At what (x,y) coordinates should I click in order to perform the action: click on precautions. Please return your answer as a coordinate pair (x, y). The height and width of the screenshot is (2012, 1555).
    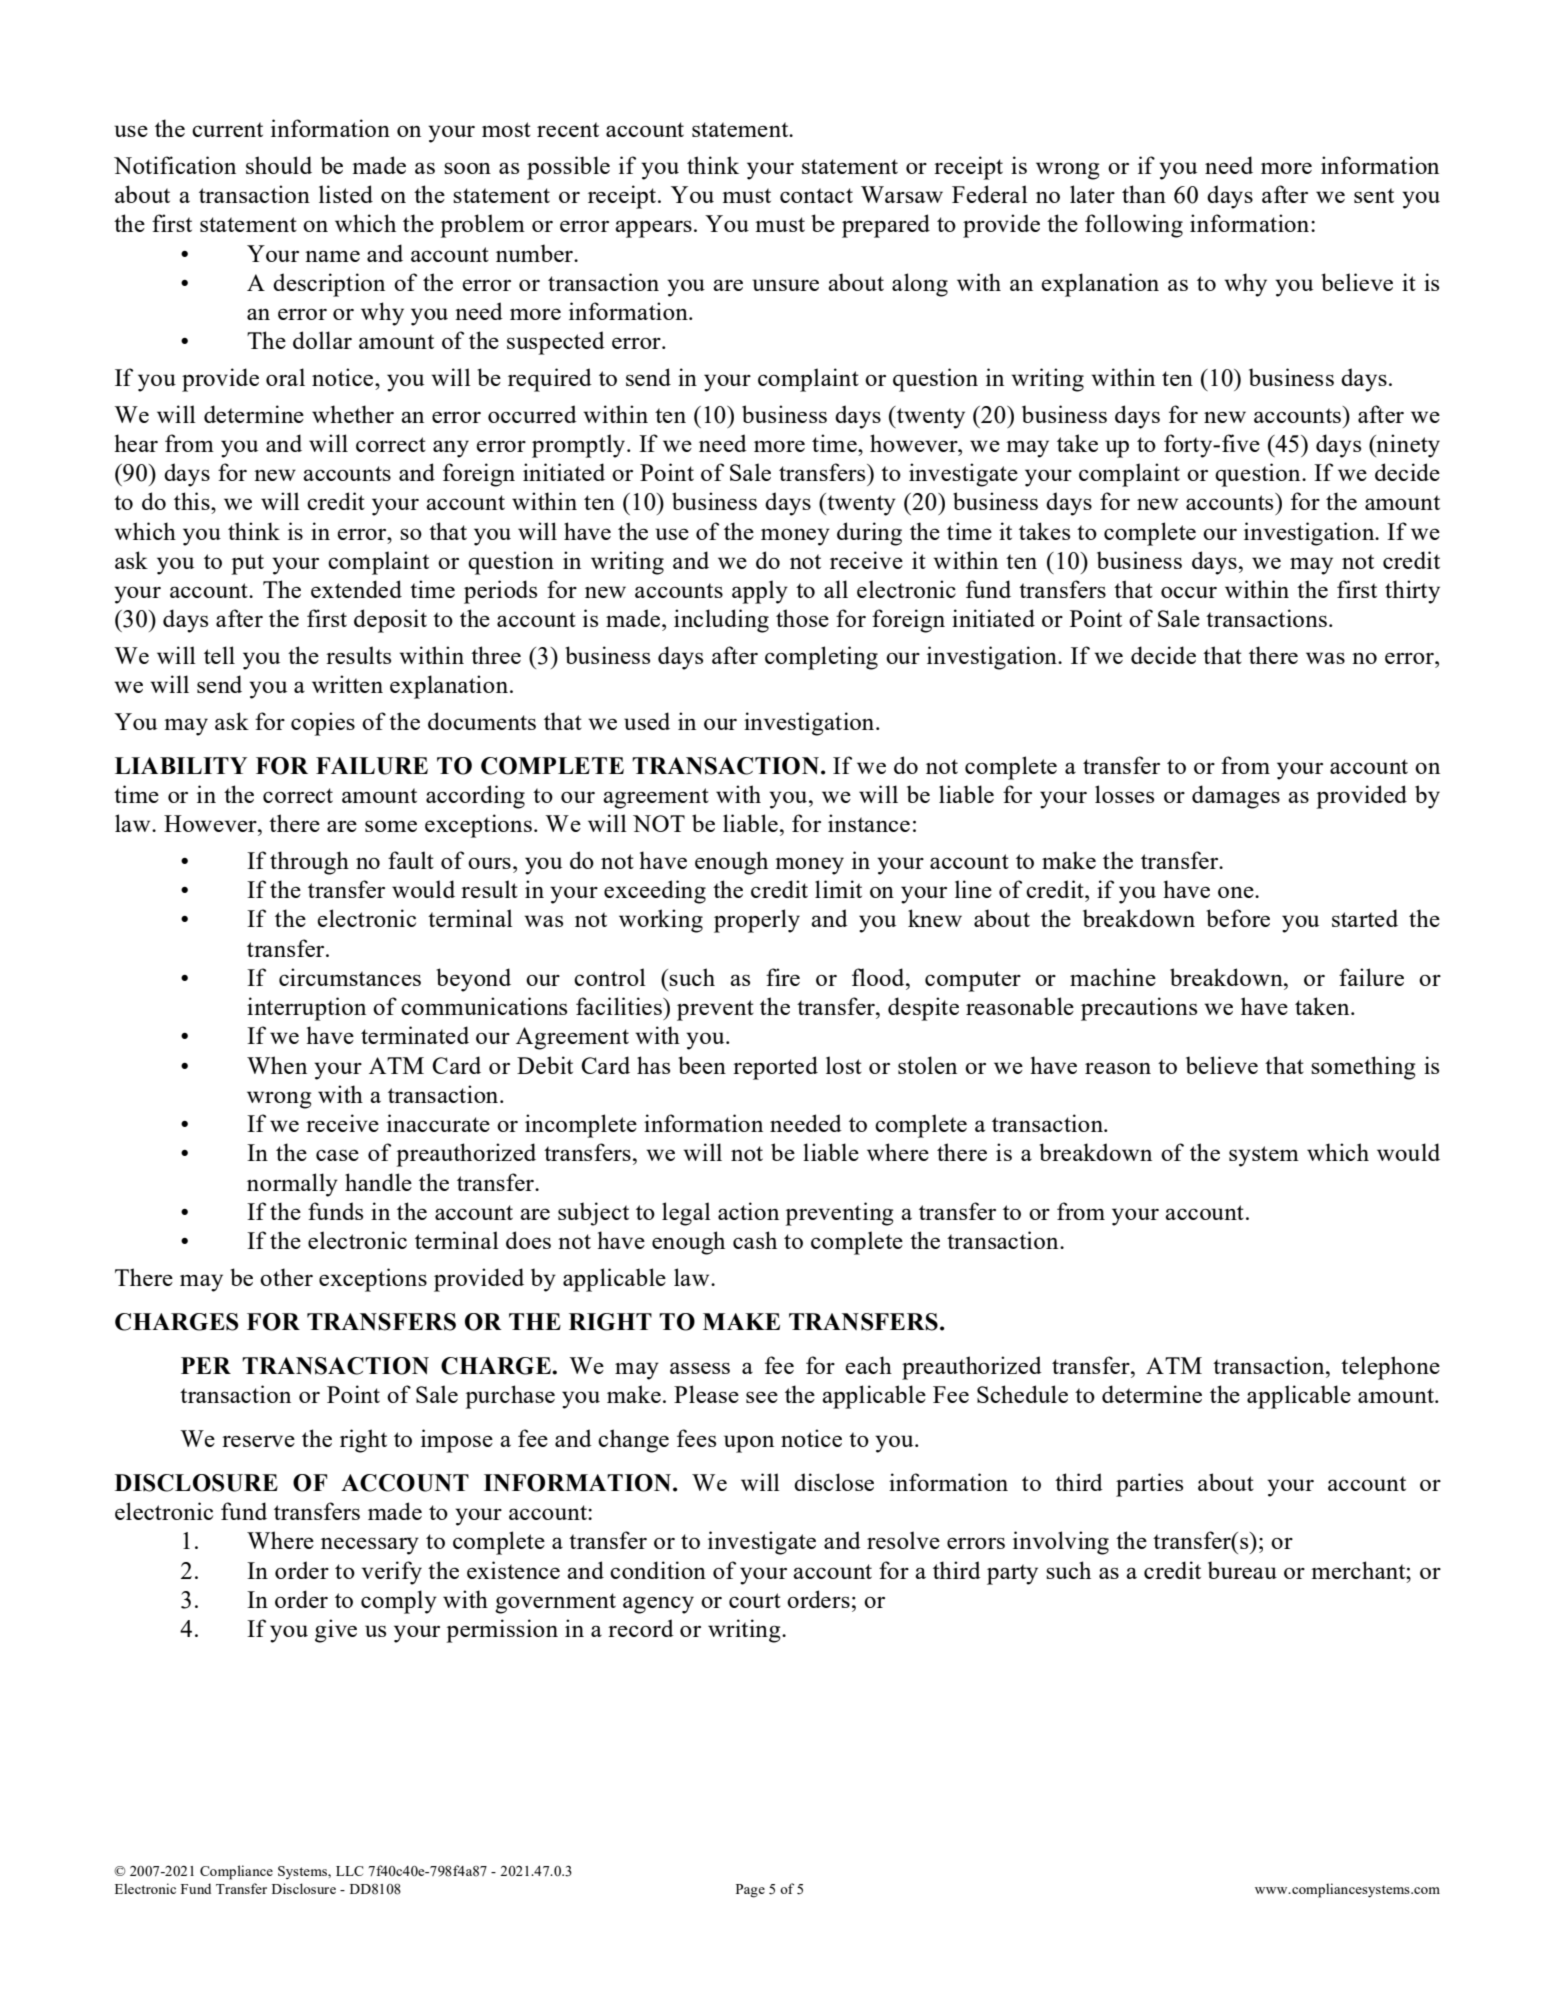
    Looking at the image, I should click on (1139, 1009).
